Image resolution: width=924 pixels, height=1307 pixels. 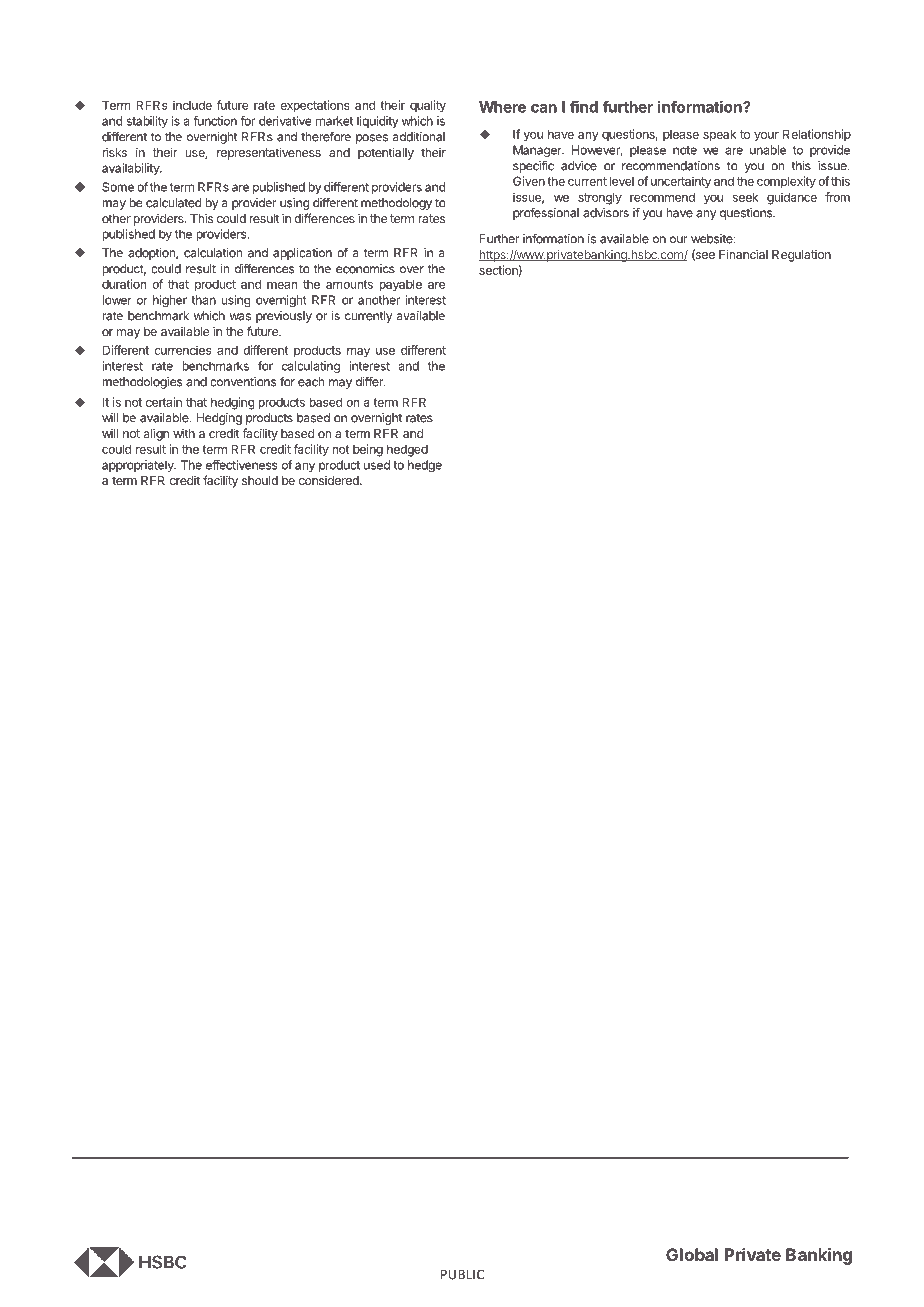 What do you see at coordinates (215, 121) in the screenshot?
I see `function` at bounding box center [215, 121].
